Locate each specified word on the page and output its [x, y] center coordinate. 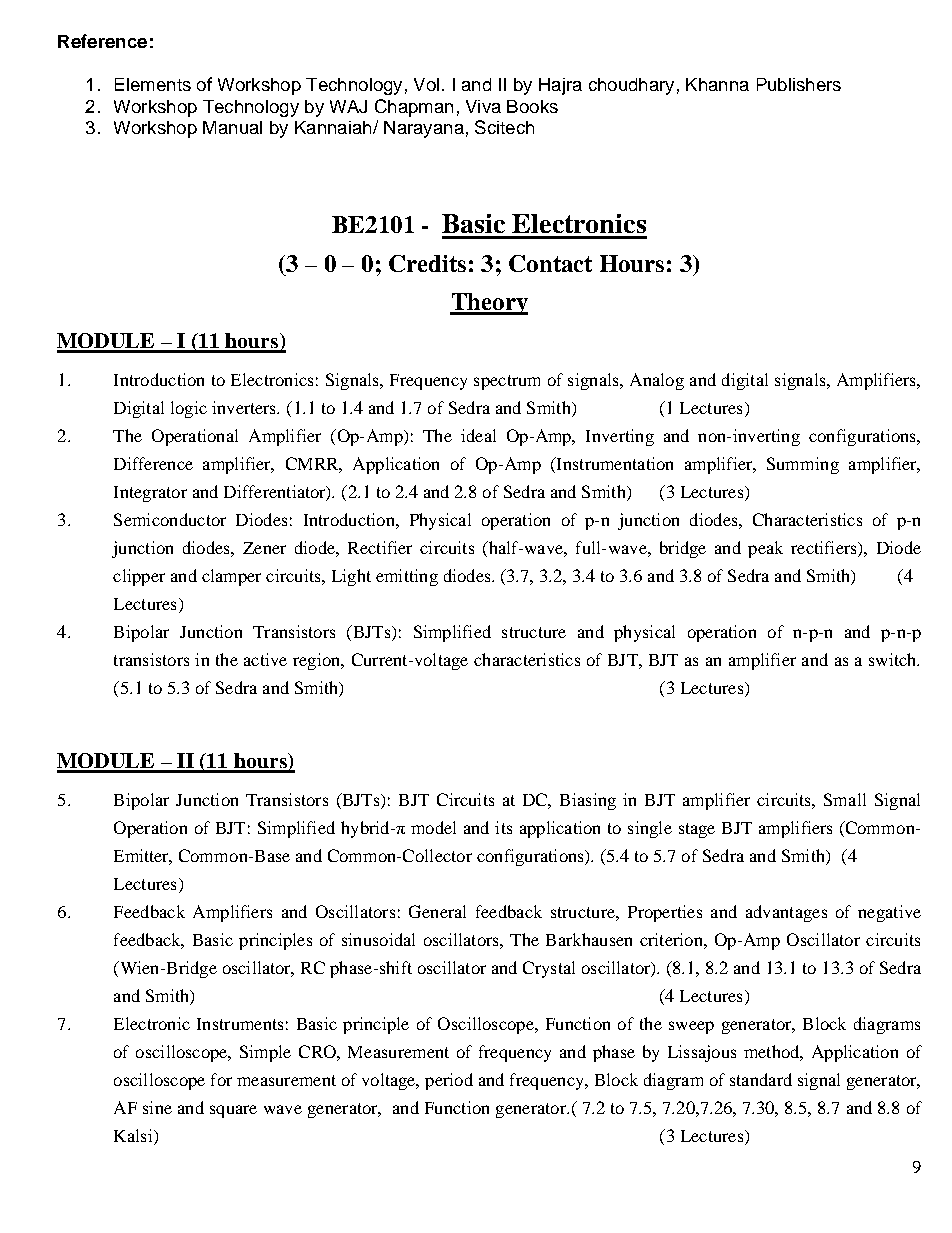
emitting [407, 577]
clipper [139, 577]
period [449, 1081]
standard [761, 1079]
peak [765, 549]
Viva [483, 106]
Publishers [799, 84]
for [221, 1079]
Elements [153, 84]
